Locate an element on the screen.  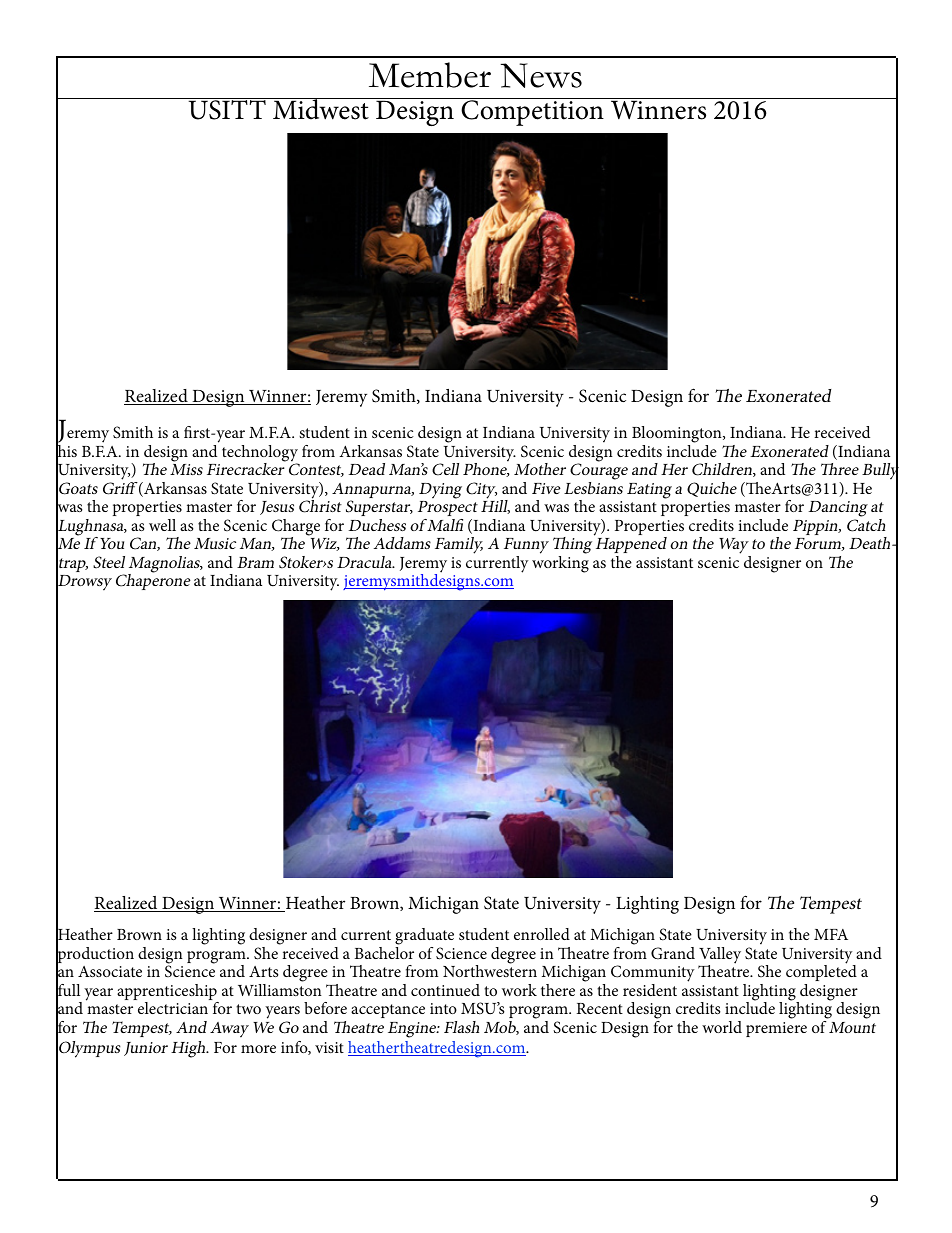
technology is located at coordinates (260, 454).
